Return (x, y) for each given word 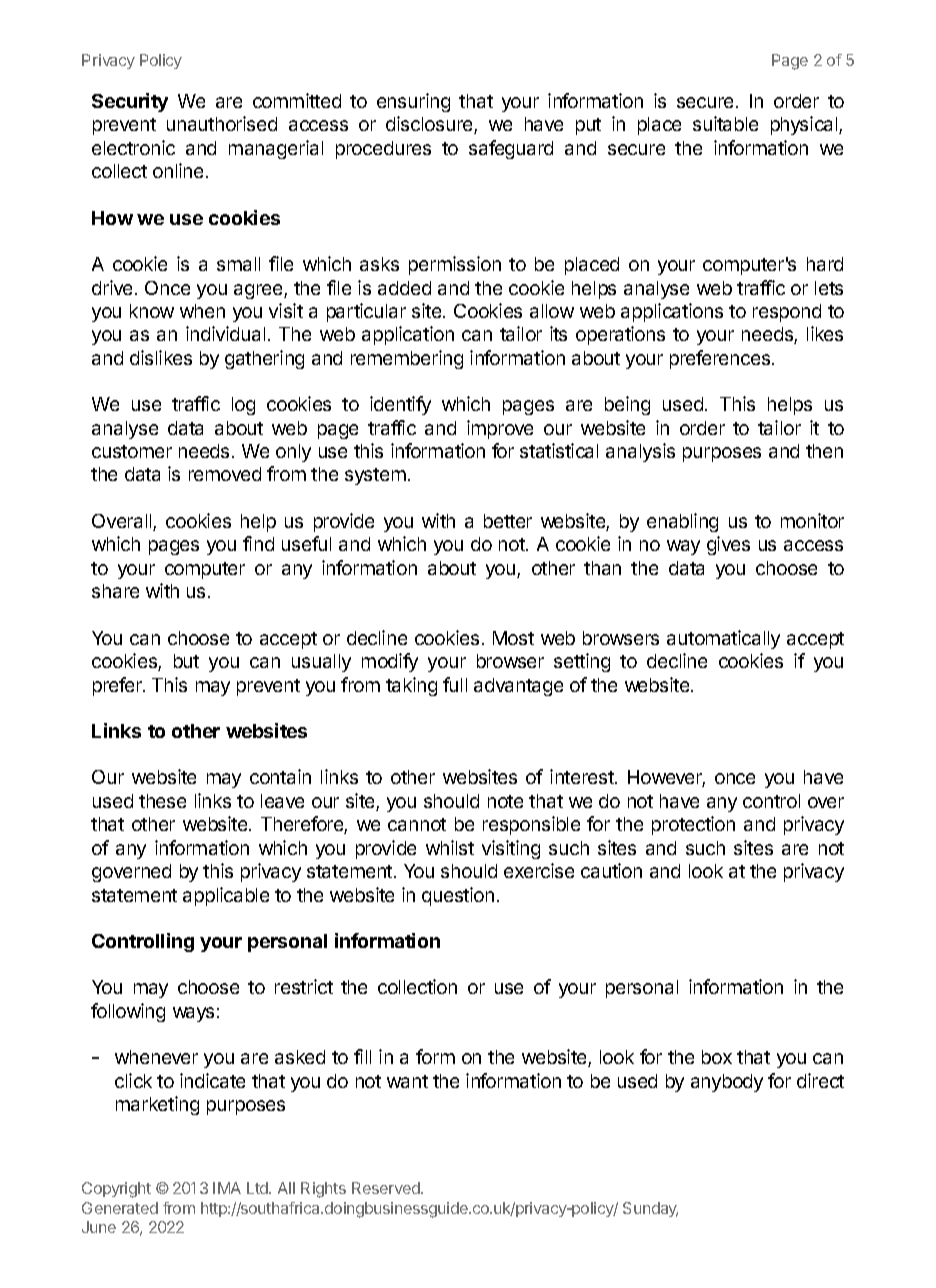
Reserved (387, 1188)
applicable (226, 896)
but (186, 661)
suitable (725, 123)
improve (500, 429)
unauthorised (222, 123)
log (243, 406)
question (458, 896)
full (455, 684)
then (824, 451)
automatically (723, 639)
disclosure (430, 125)
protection (693, 825)
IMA (227, 1188)
